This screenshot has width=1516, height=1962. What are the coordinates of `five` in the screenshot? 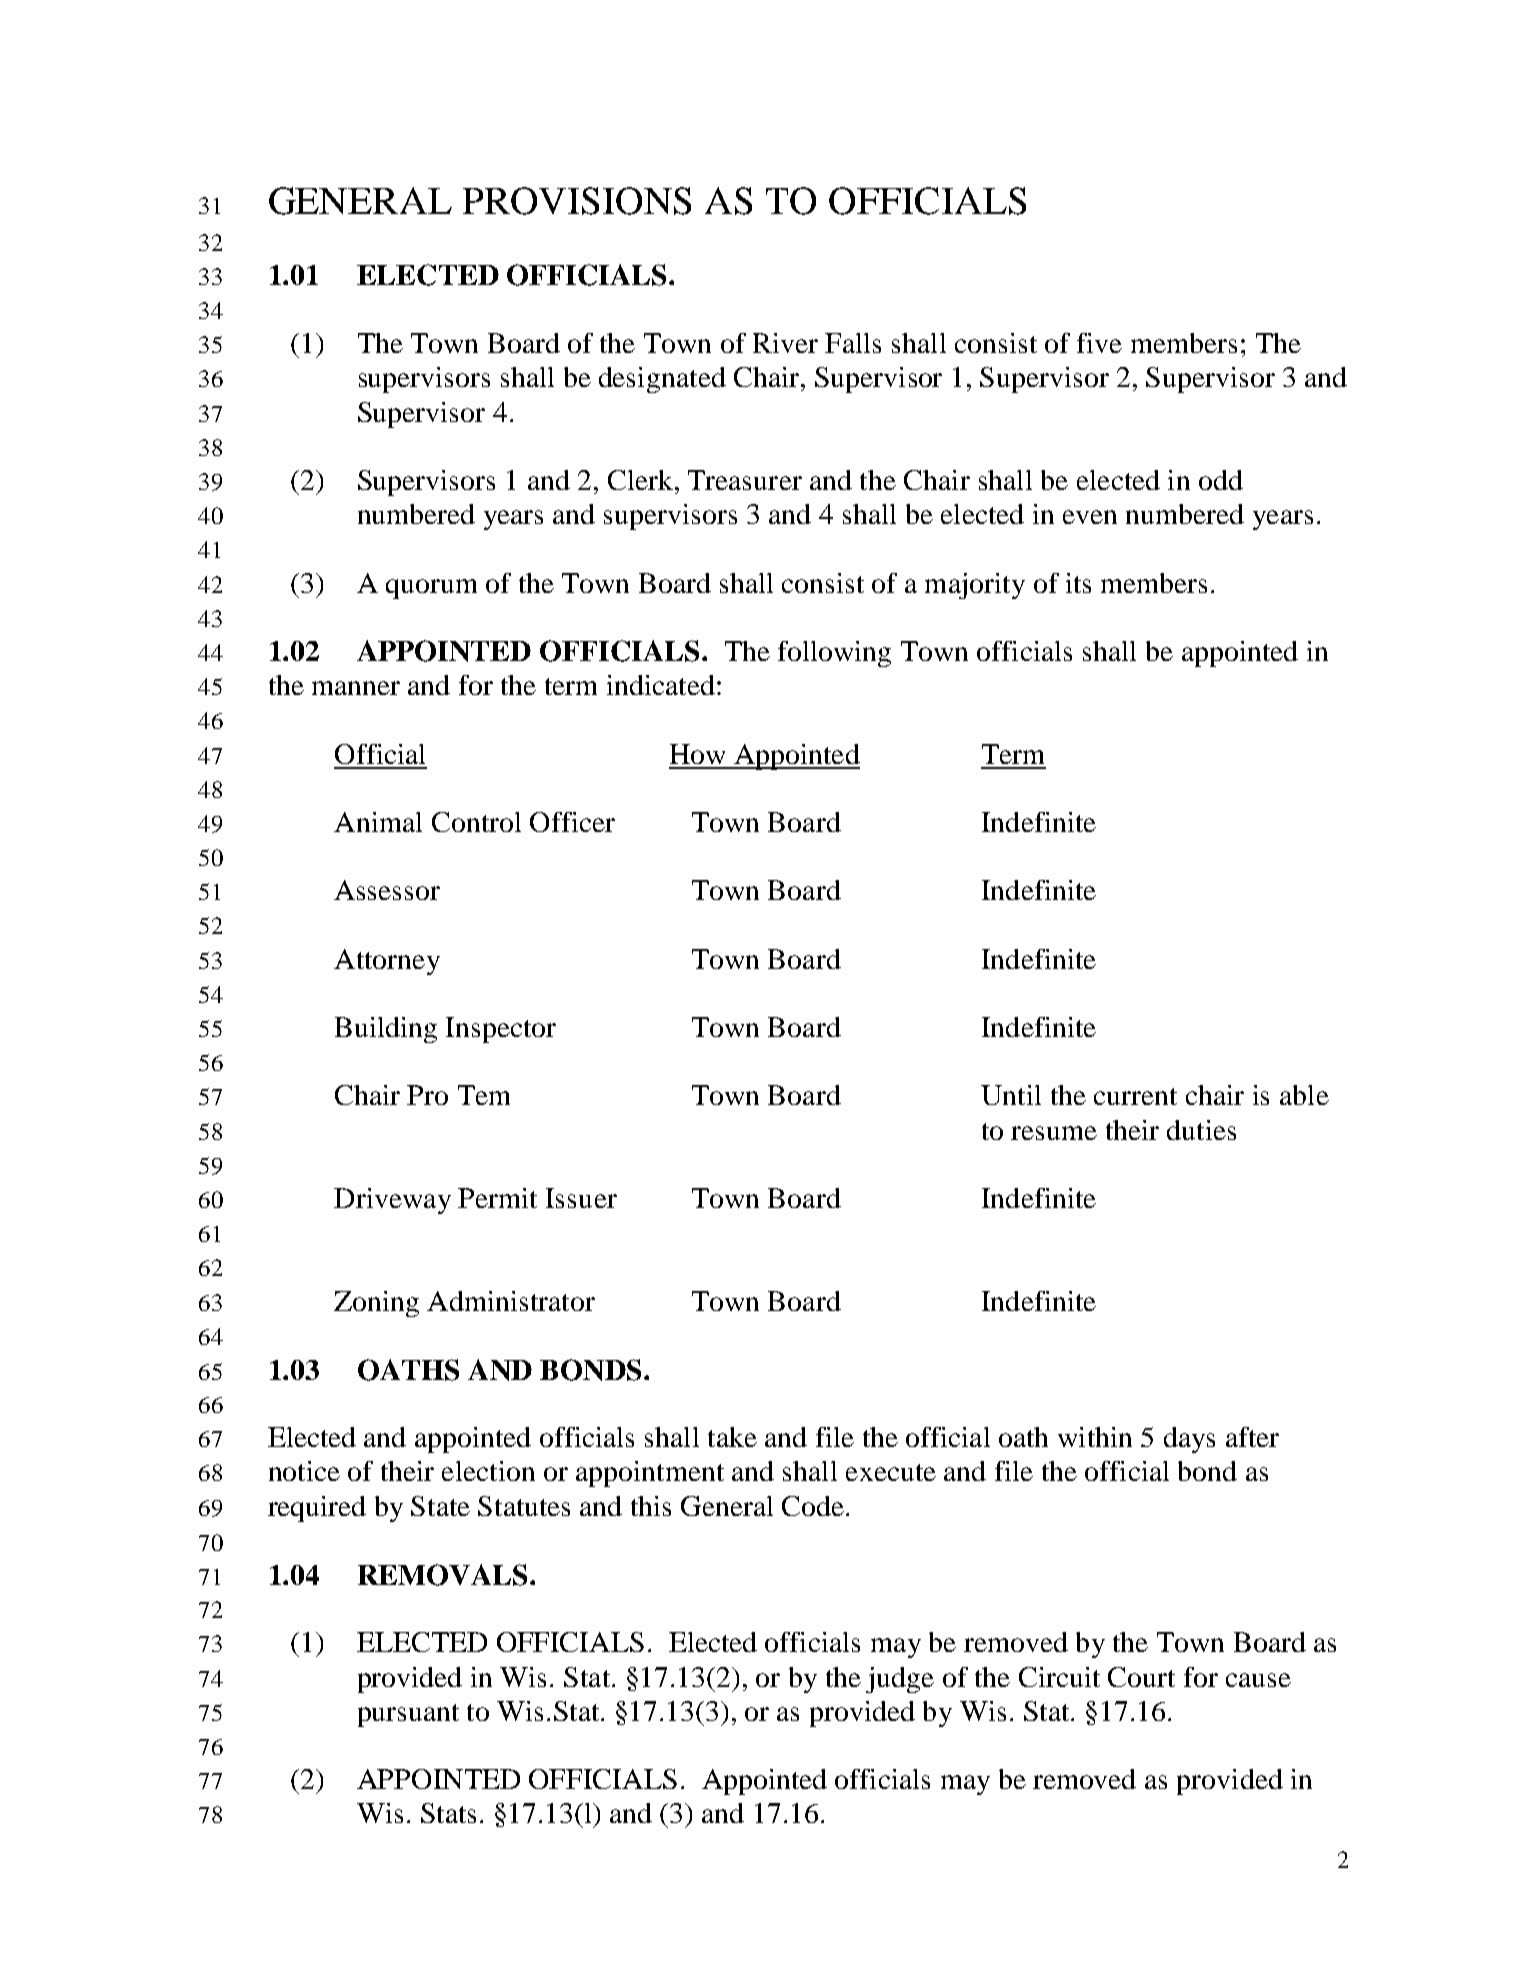 It's located at (1099, 343).
